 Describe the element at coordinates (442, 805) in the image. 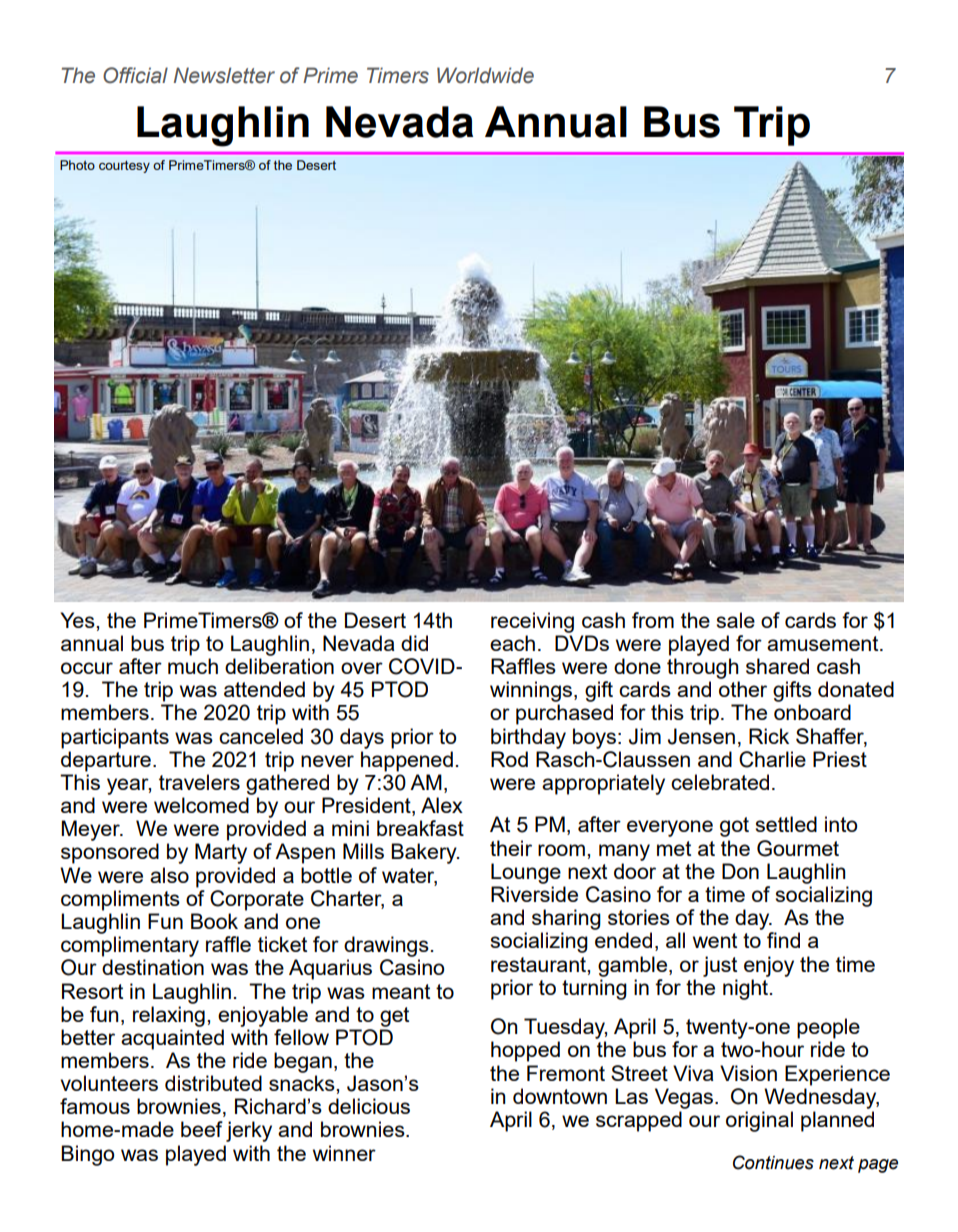

I see `Alex` at that location.
